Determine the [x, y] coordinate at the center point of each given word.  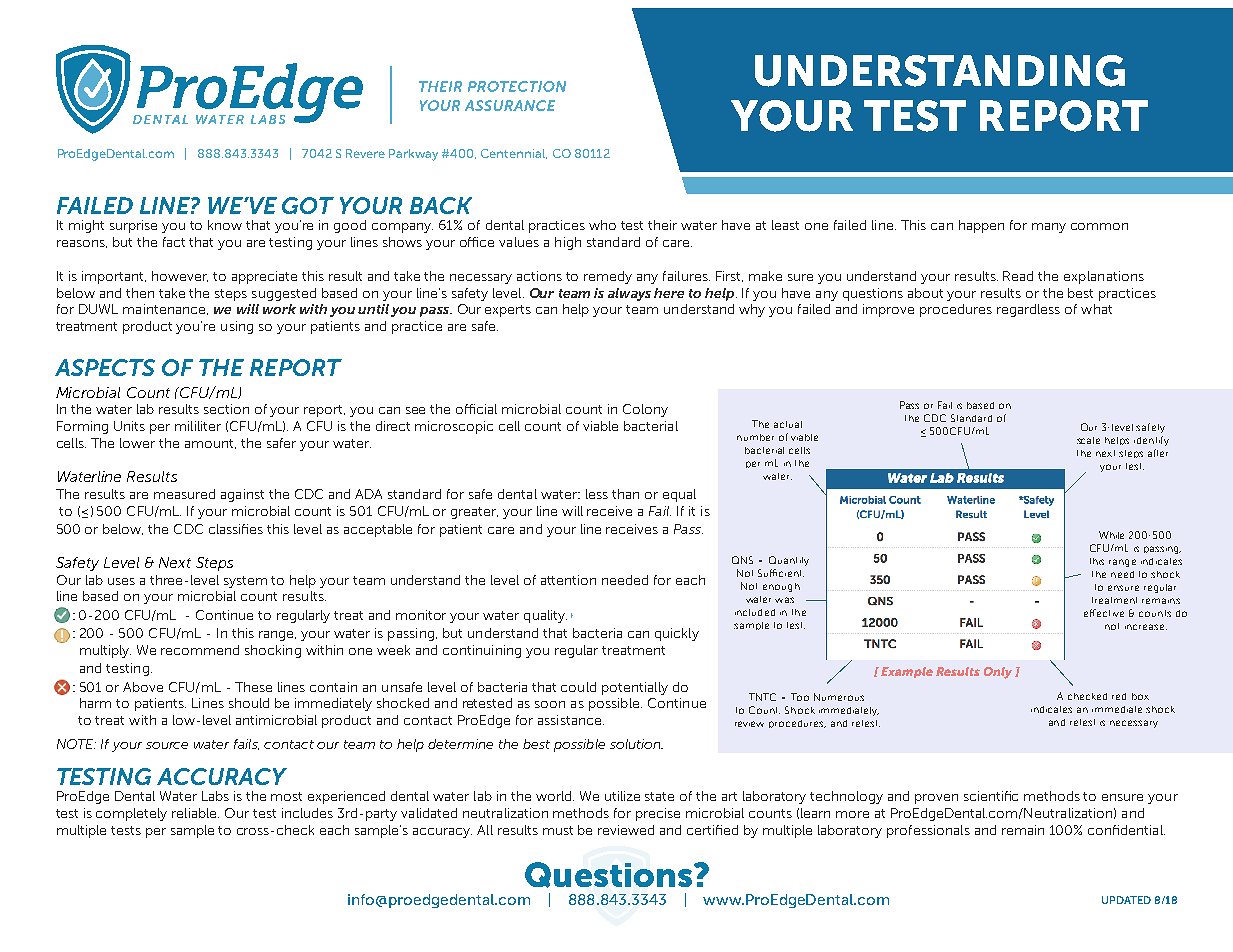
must [558, 830]
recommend [200, 650]
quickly [677, 634]
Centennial [514, 154]
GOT [308, 205]
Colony [645, 410]
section [226, 409]
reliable [195, 813]
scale [1088, 440]
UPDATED [1126, 900]
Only [998, 673]
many [1049, 228]
